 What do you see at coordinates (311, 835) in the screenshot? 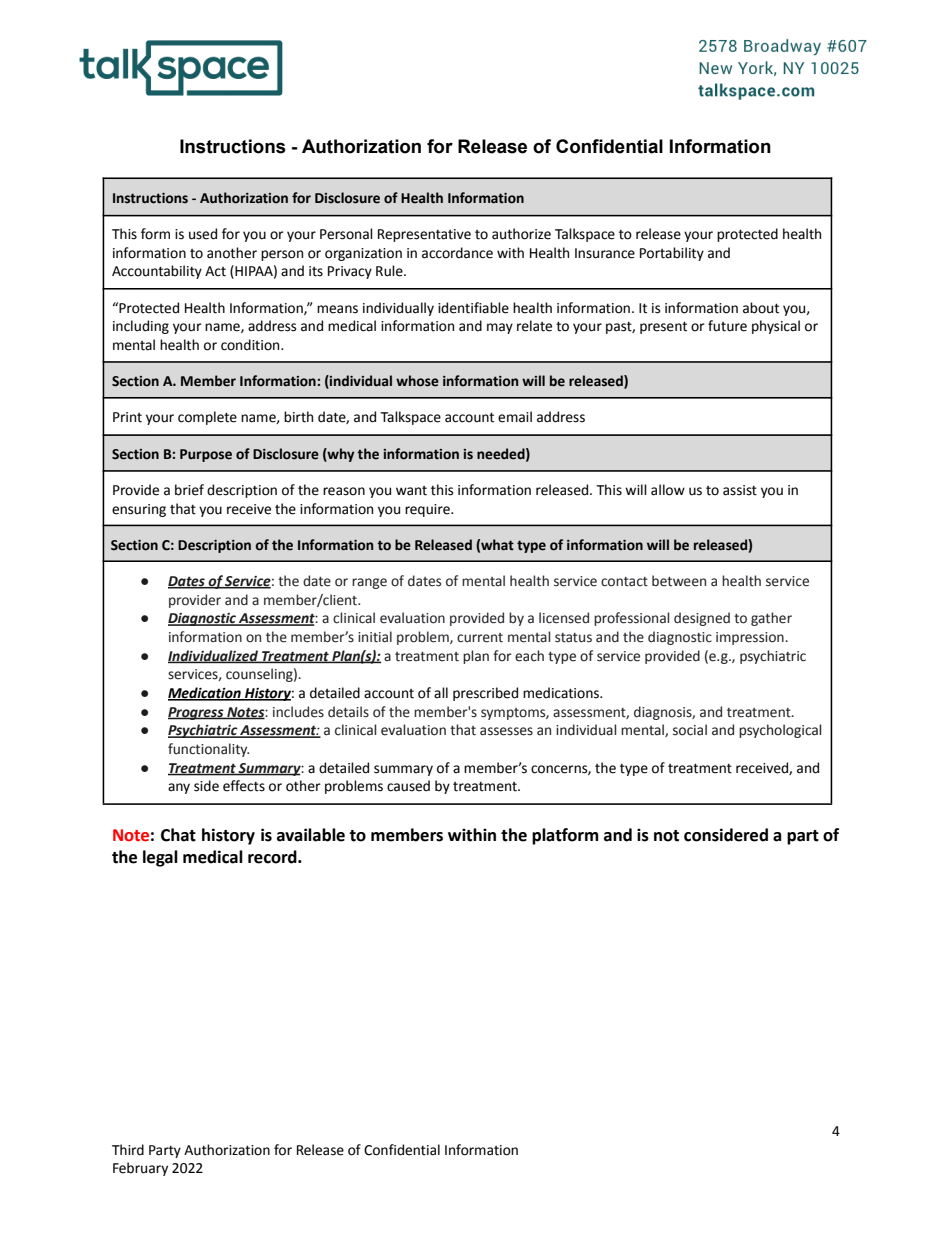
I see `available` at bounding box center [311, 835].
